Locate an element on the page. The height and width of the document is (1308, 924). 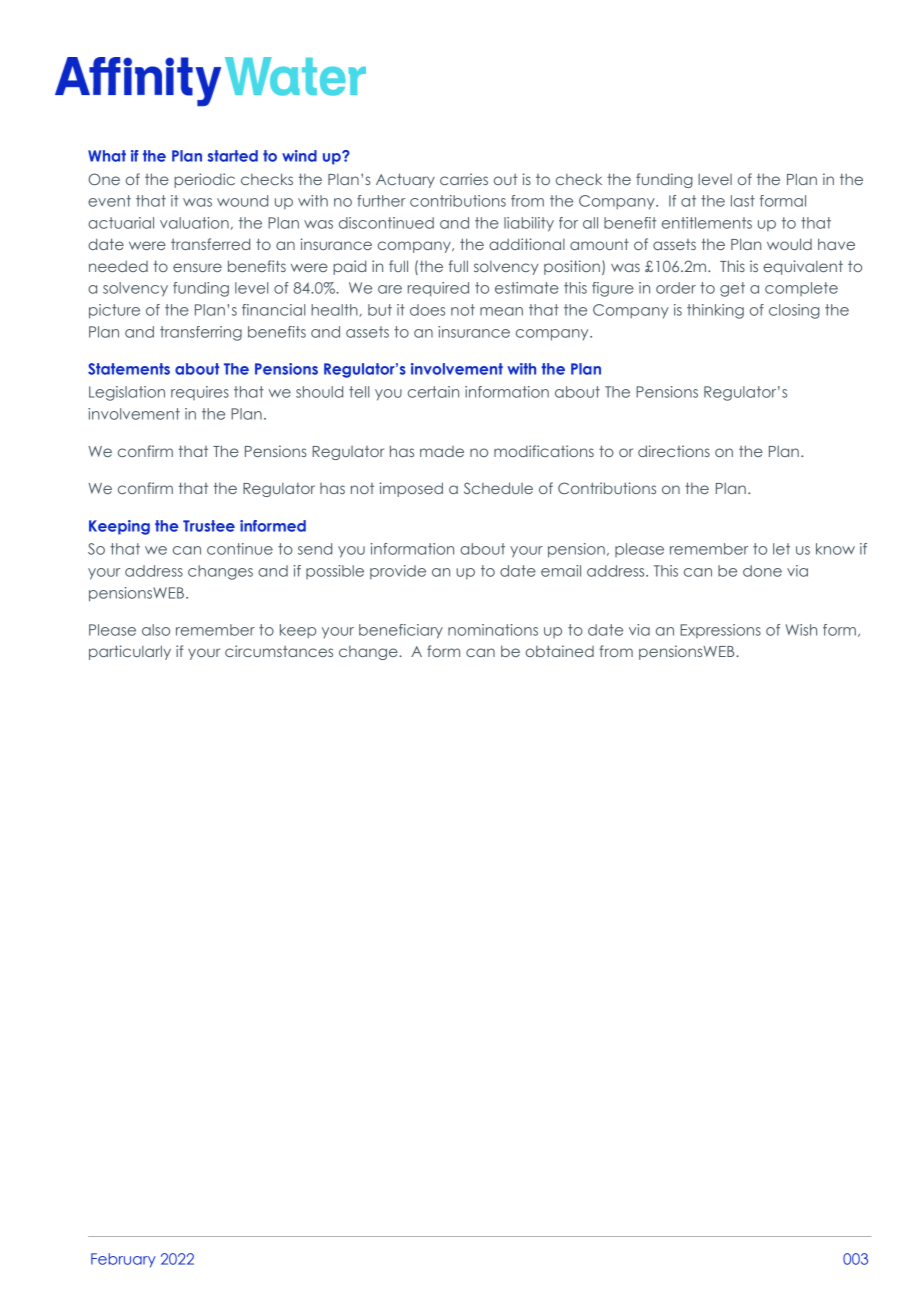
carries is located at coordinates (464, 179).
